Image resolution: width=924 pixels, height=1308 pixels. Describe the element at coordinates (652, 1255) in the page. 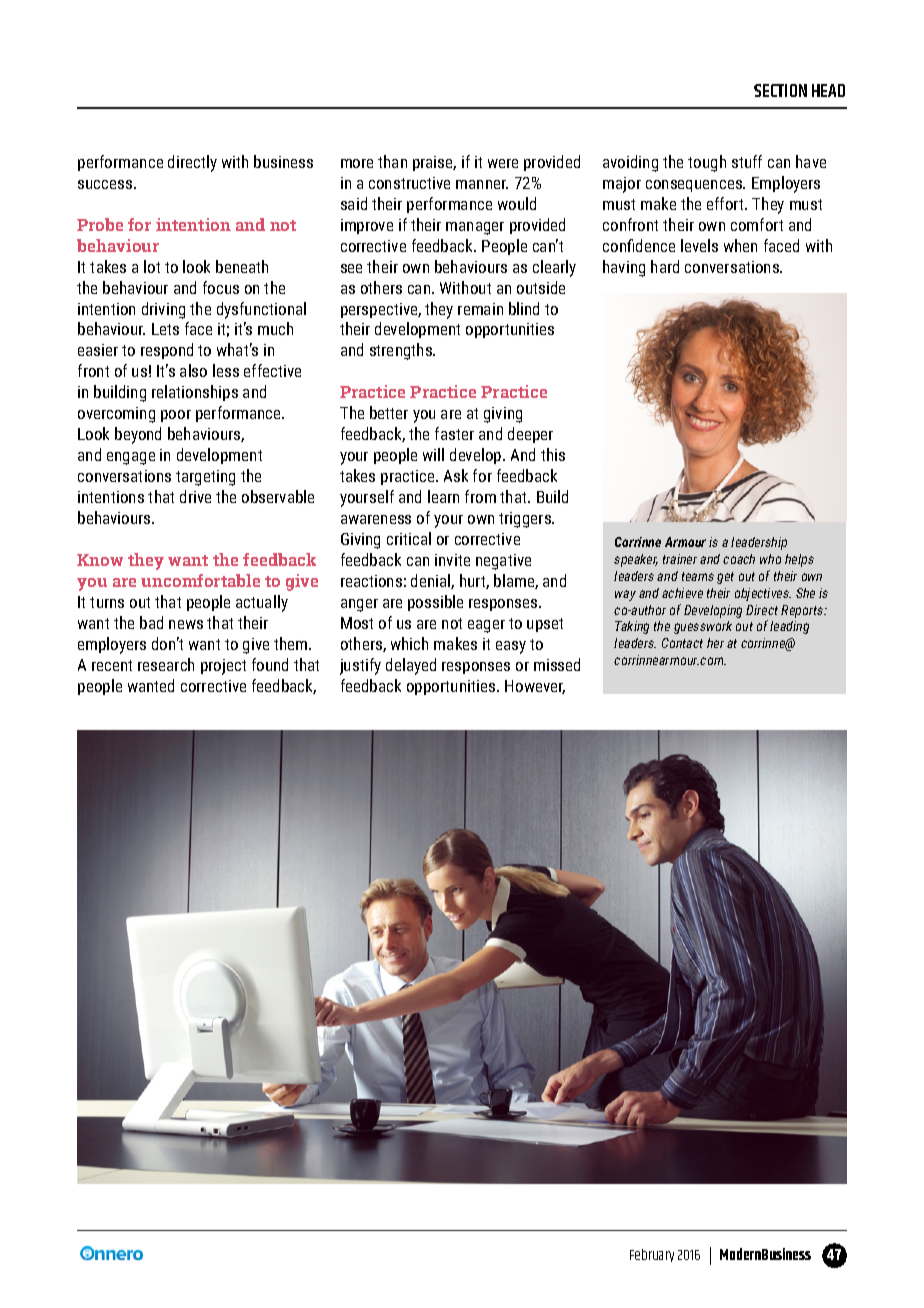

I see `February` at that location.
